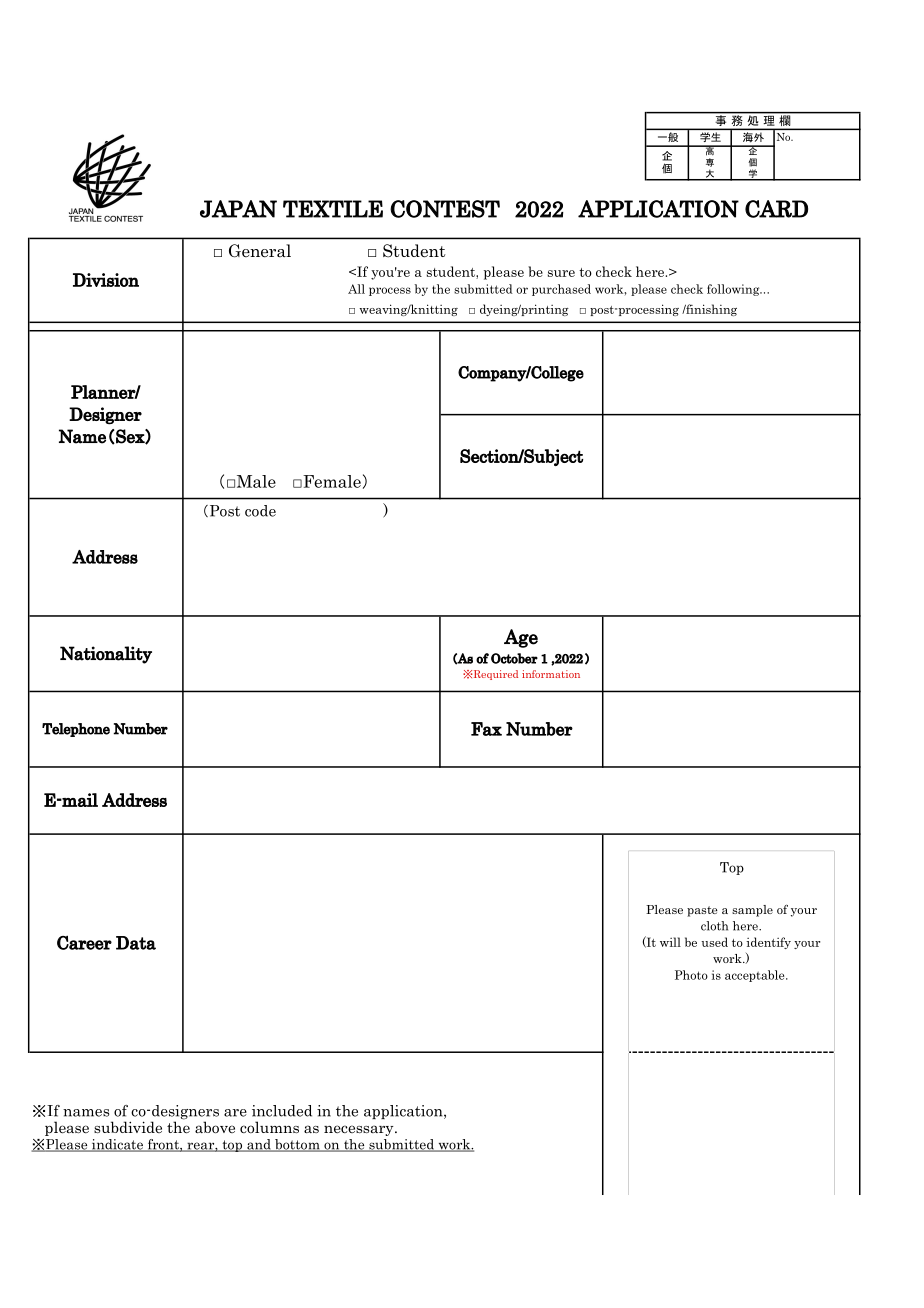 The image size is (924, 1308). What do you see at coordinates (702, 911) in the screenshot?
I see `paste` at bounding box center [702, 911].
